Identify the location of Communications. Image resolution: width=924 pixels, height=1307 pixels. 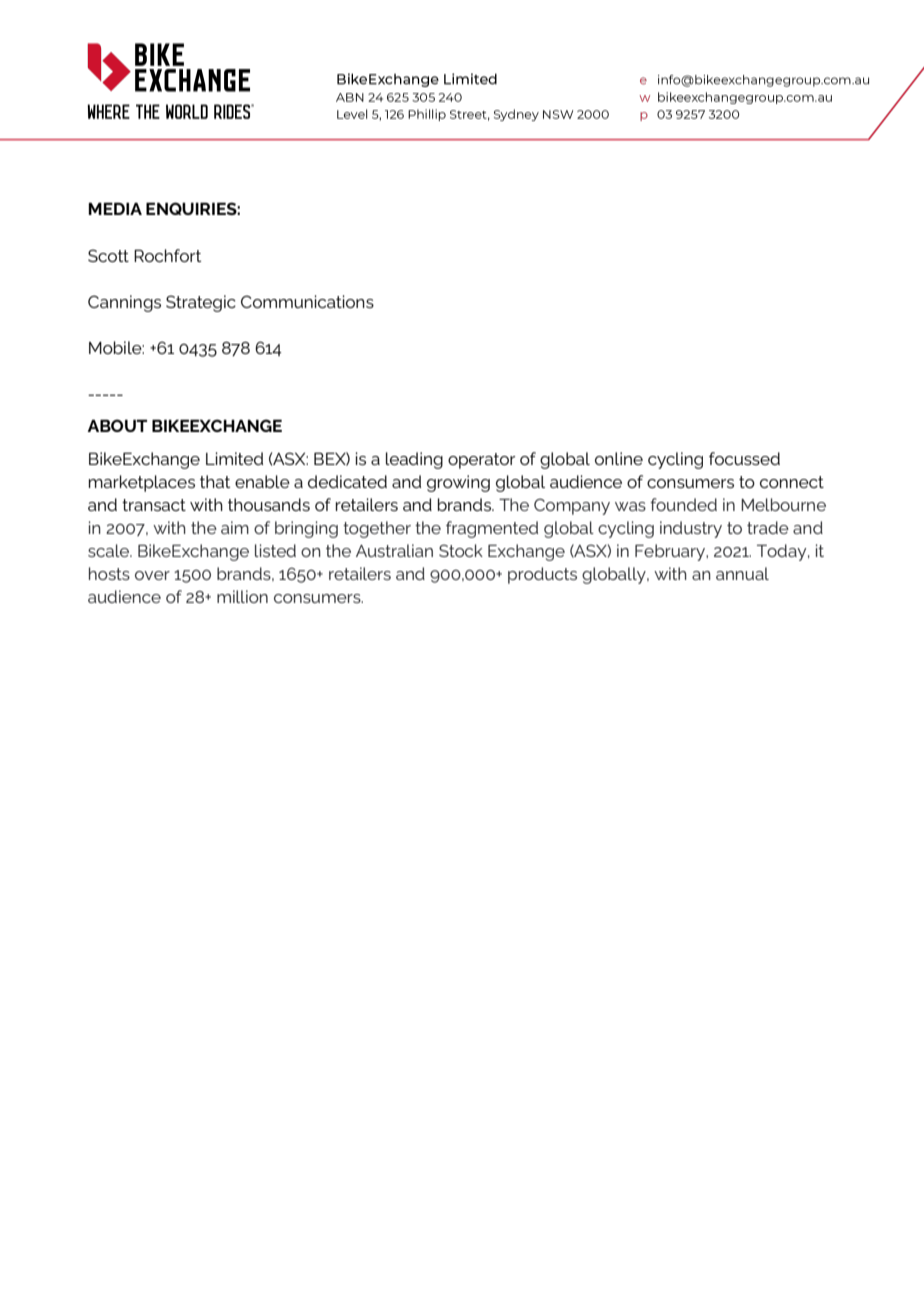
(307, 301).
